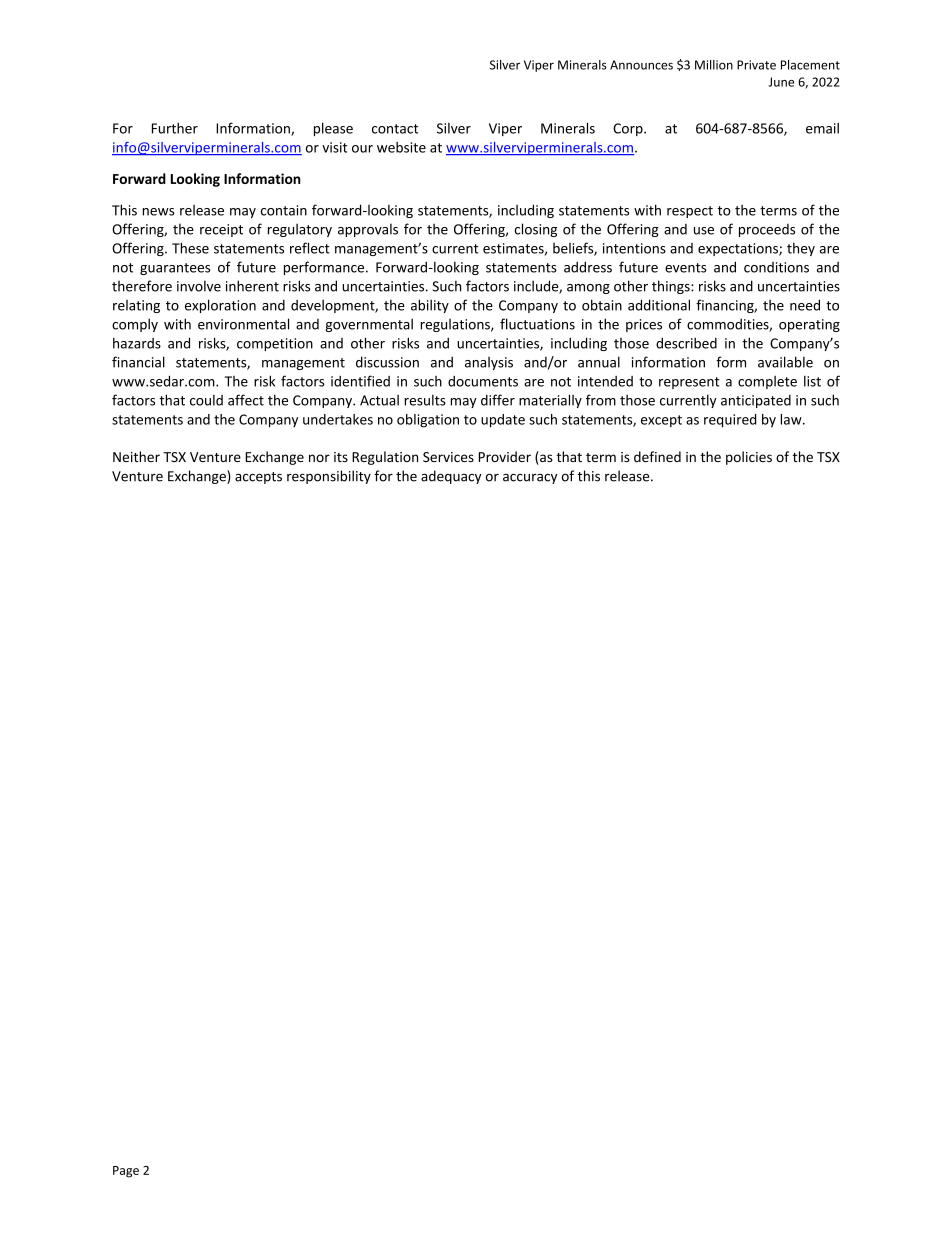 The width and height of the screenshot is (952, 1233). Describe the element at coordinates (530, 479) in the screenshot. I see `accuracy` at that location.
